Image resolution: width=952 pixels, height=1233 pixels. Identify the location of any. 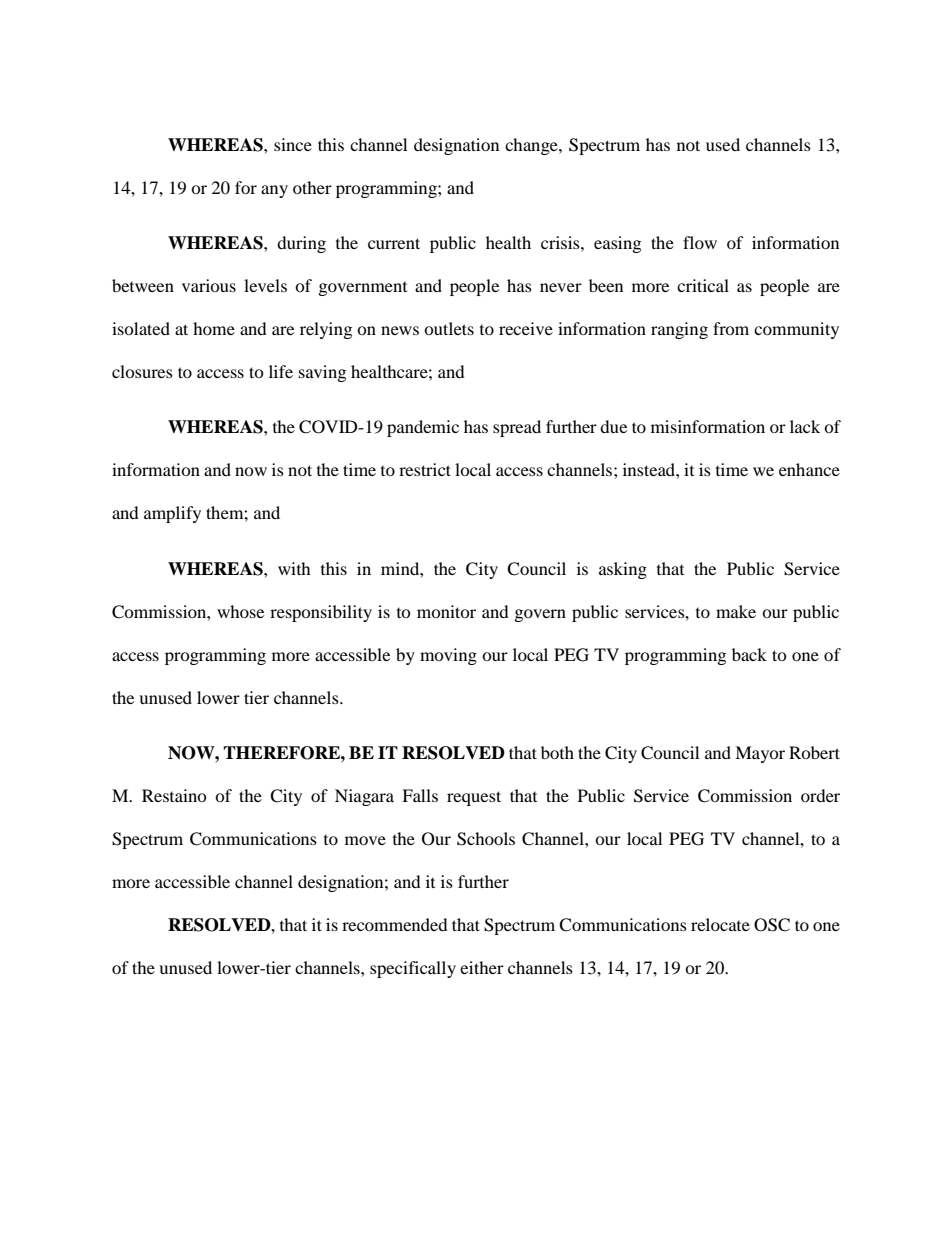
(274, 191).
